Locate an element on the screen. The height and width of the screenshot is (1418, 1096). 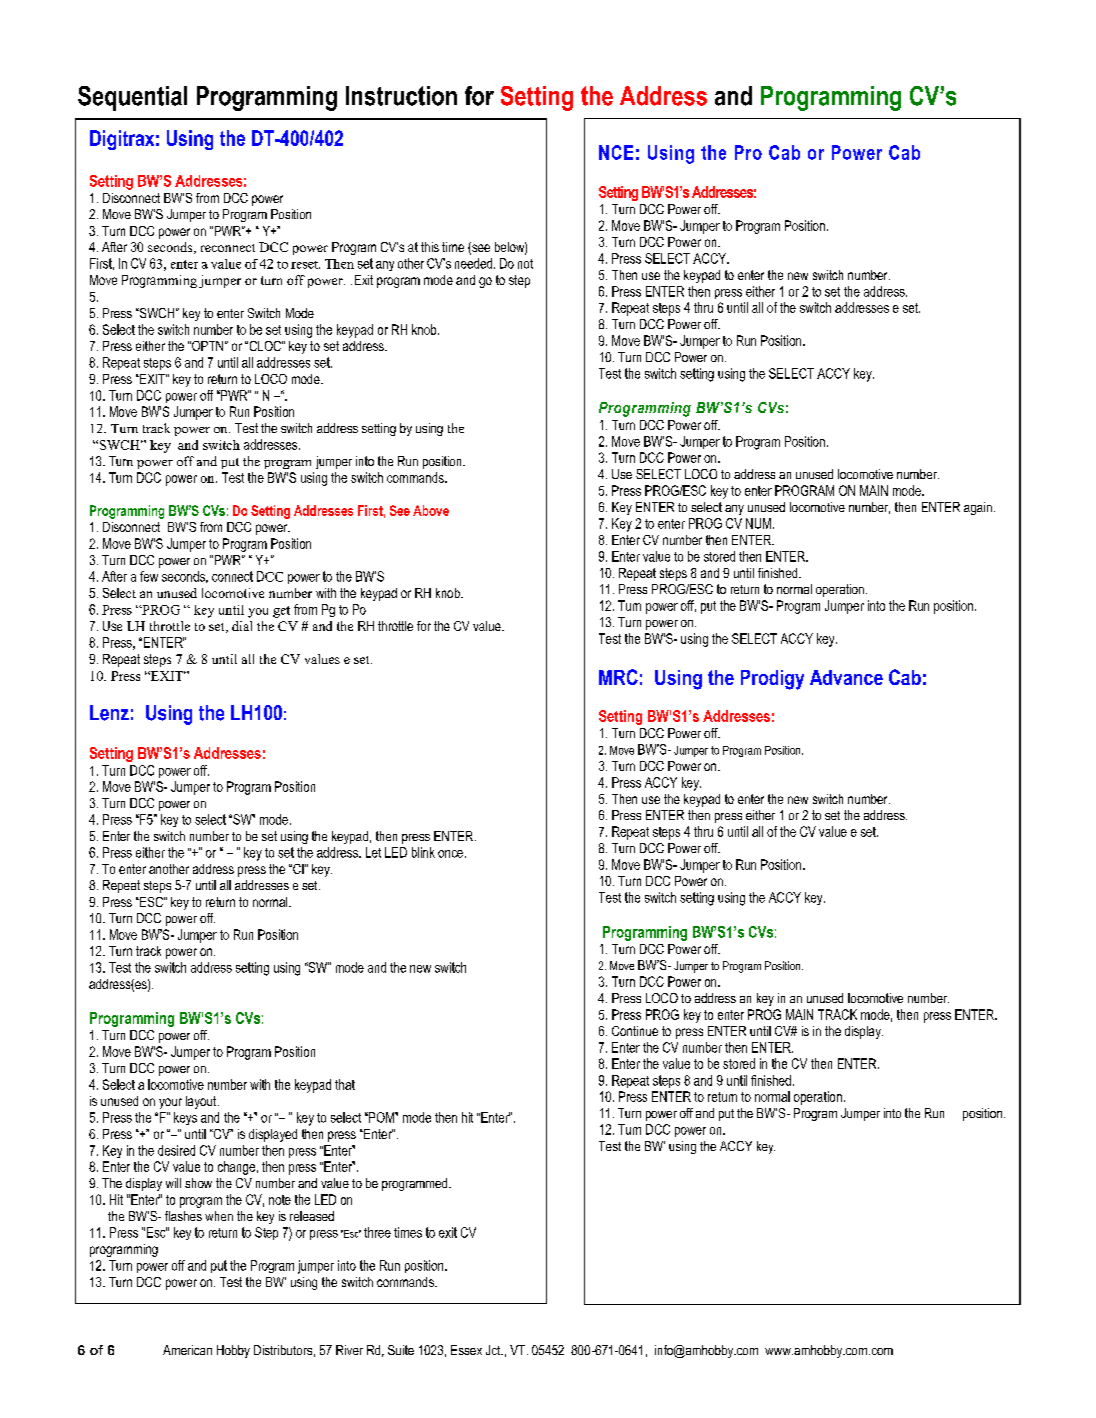
Suite is located at coordinates (401, 1350).
